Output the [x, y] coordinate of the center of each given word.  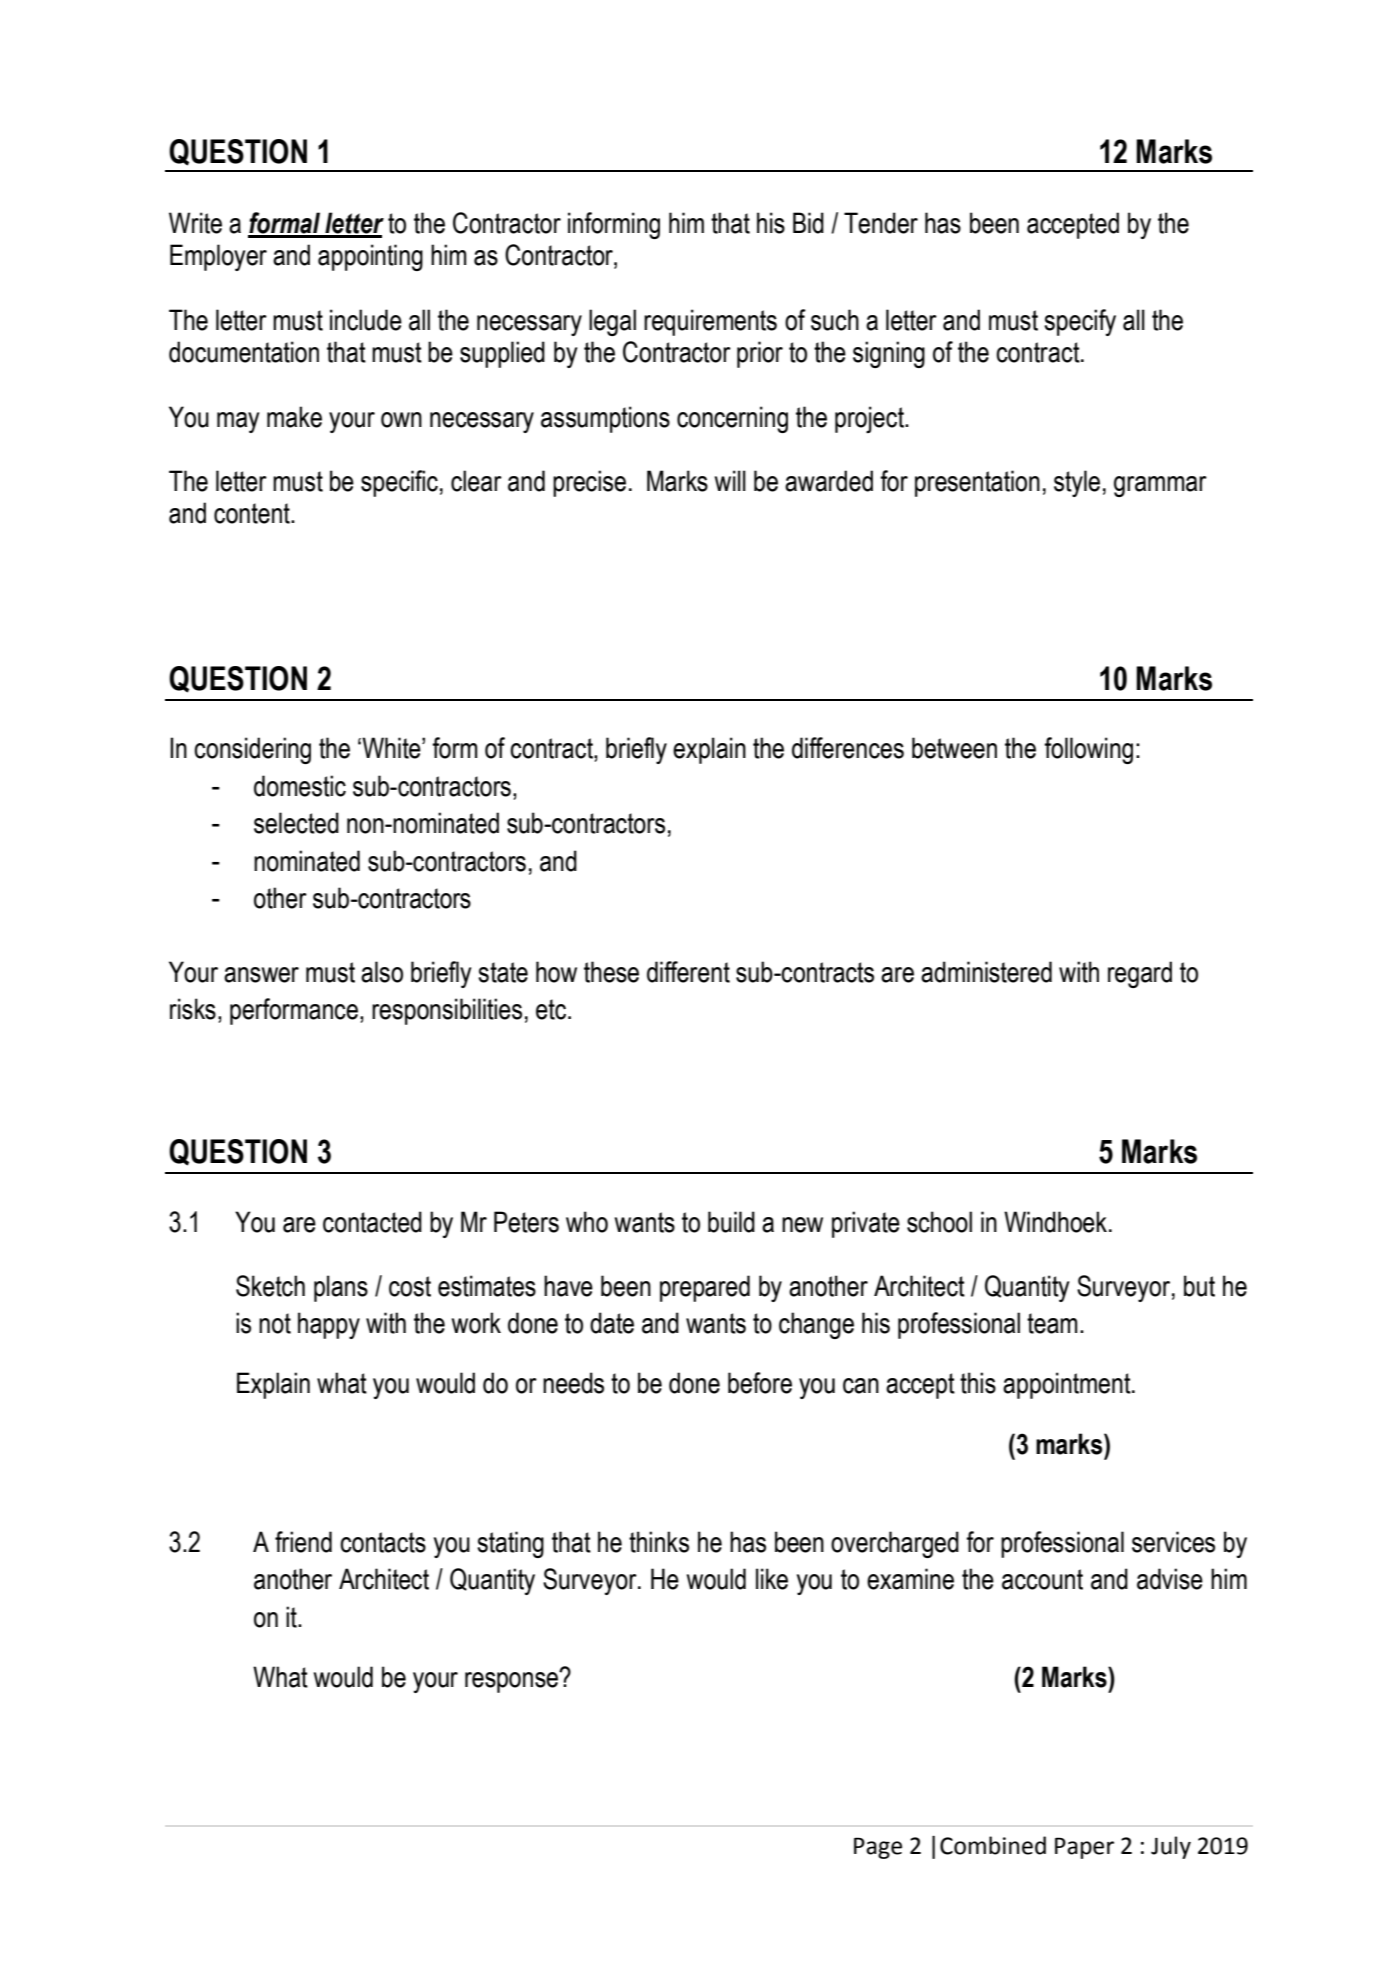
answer [261, 975]
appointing [370, 257]
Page [878, 1848]
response [512, 1681]
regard [1140, 974]
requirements [710, 322]
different [688, 972]
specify [1080, 322]
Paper [1084, 1848]
